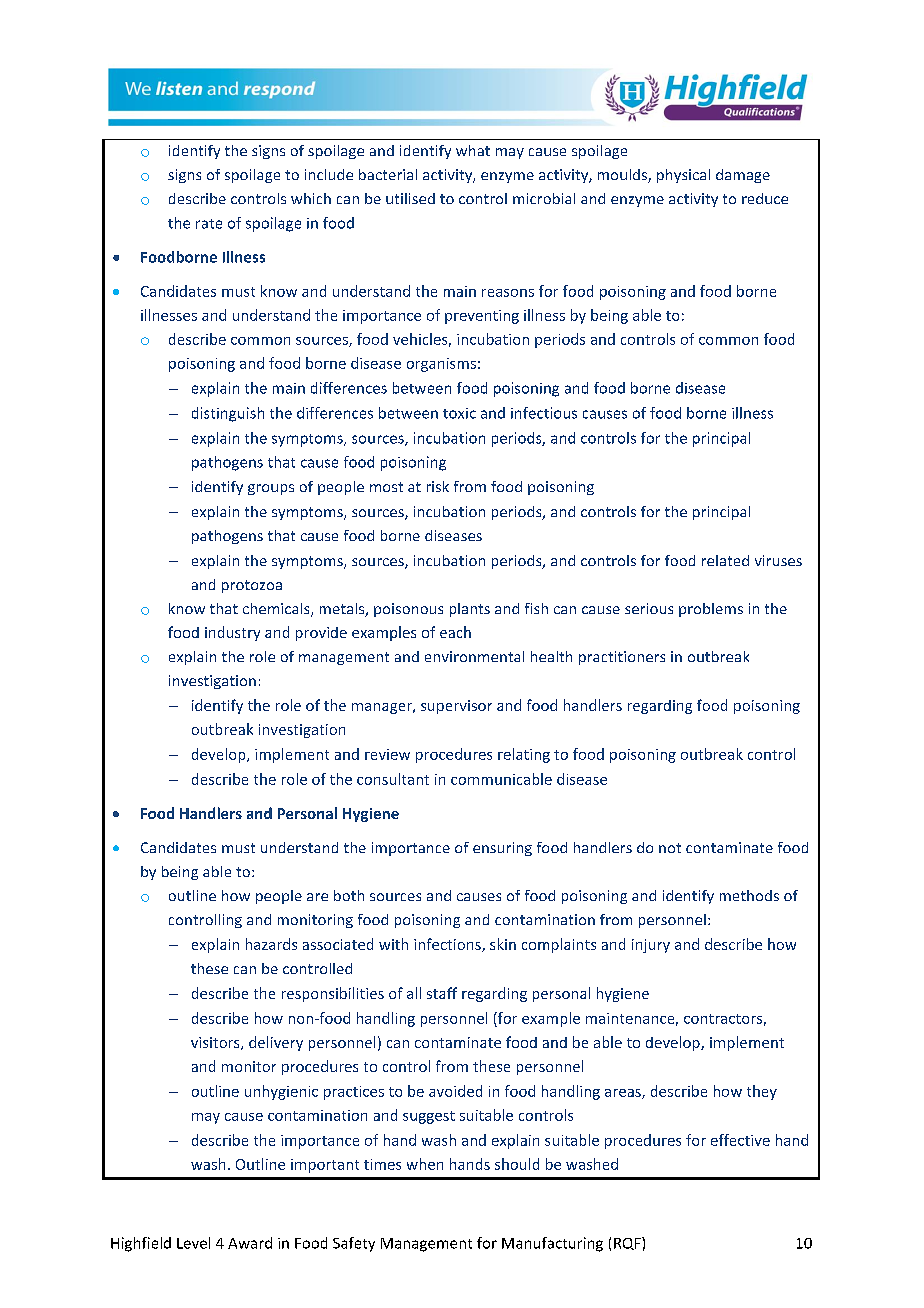 The height and width of the page is (1308, 924). What do you see at coordinates (683, 176) in the page?
I see `physical` at bounding box center [683, 176].
